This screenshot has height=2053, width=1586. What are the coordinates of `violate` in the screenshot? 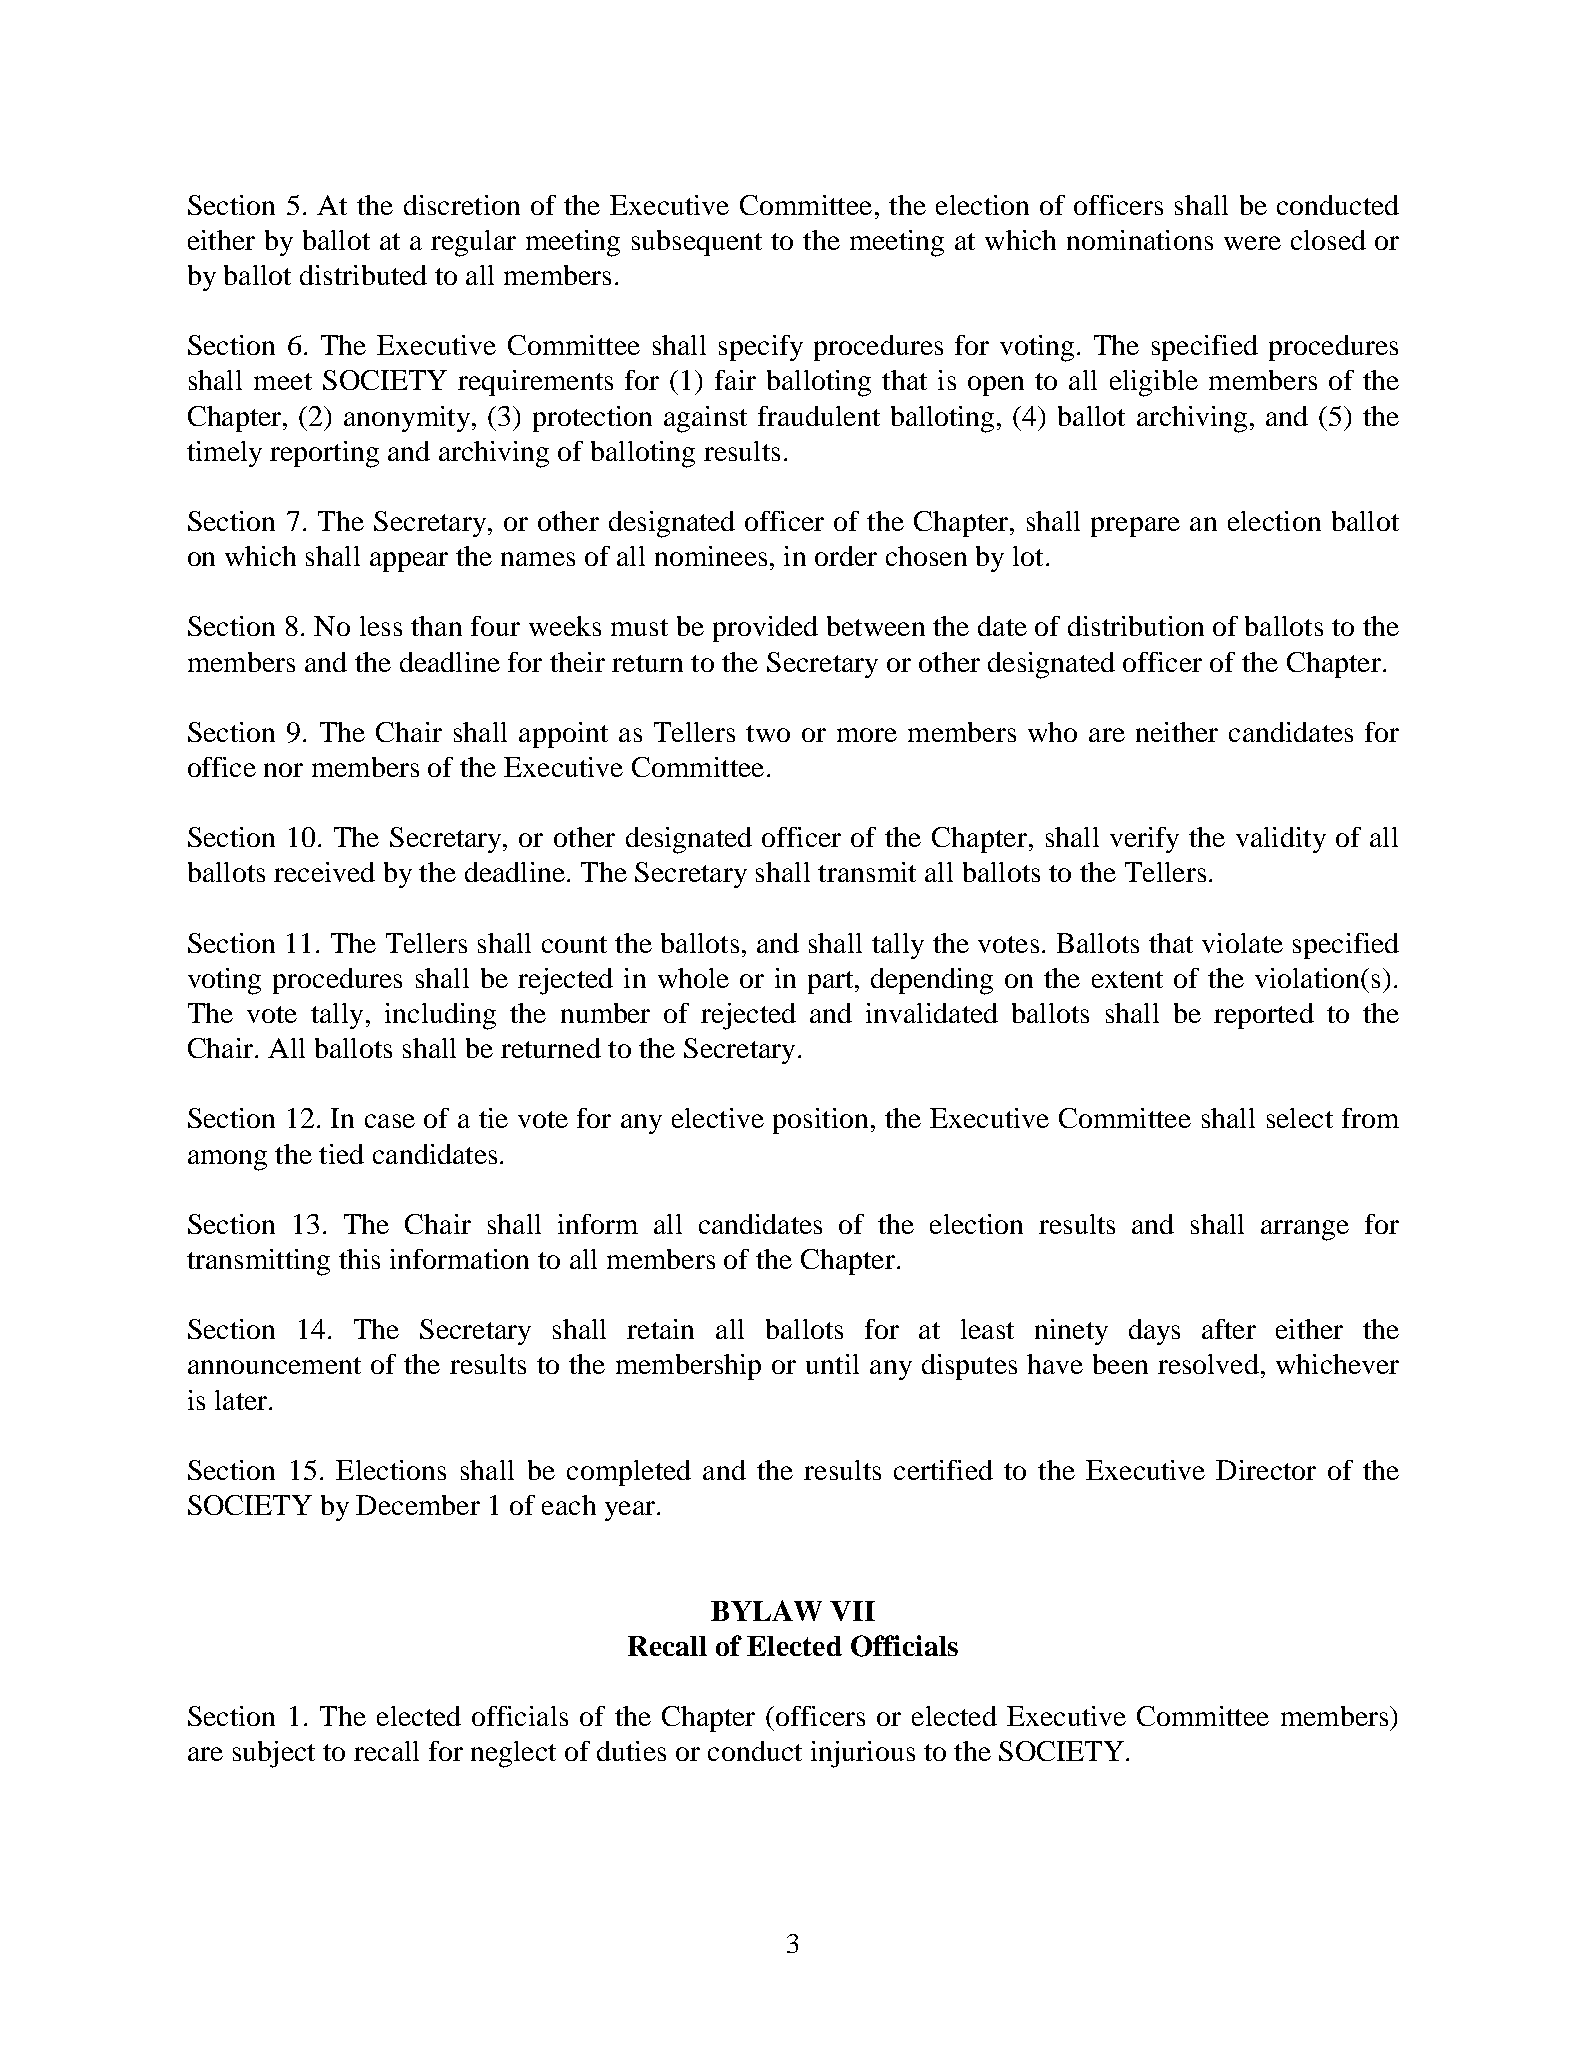 It's located at (1242, 943).
